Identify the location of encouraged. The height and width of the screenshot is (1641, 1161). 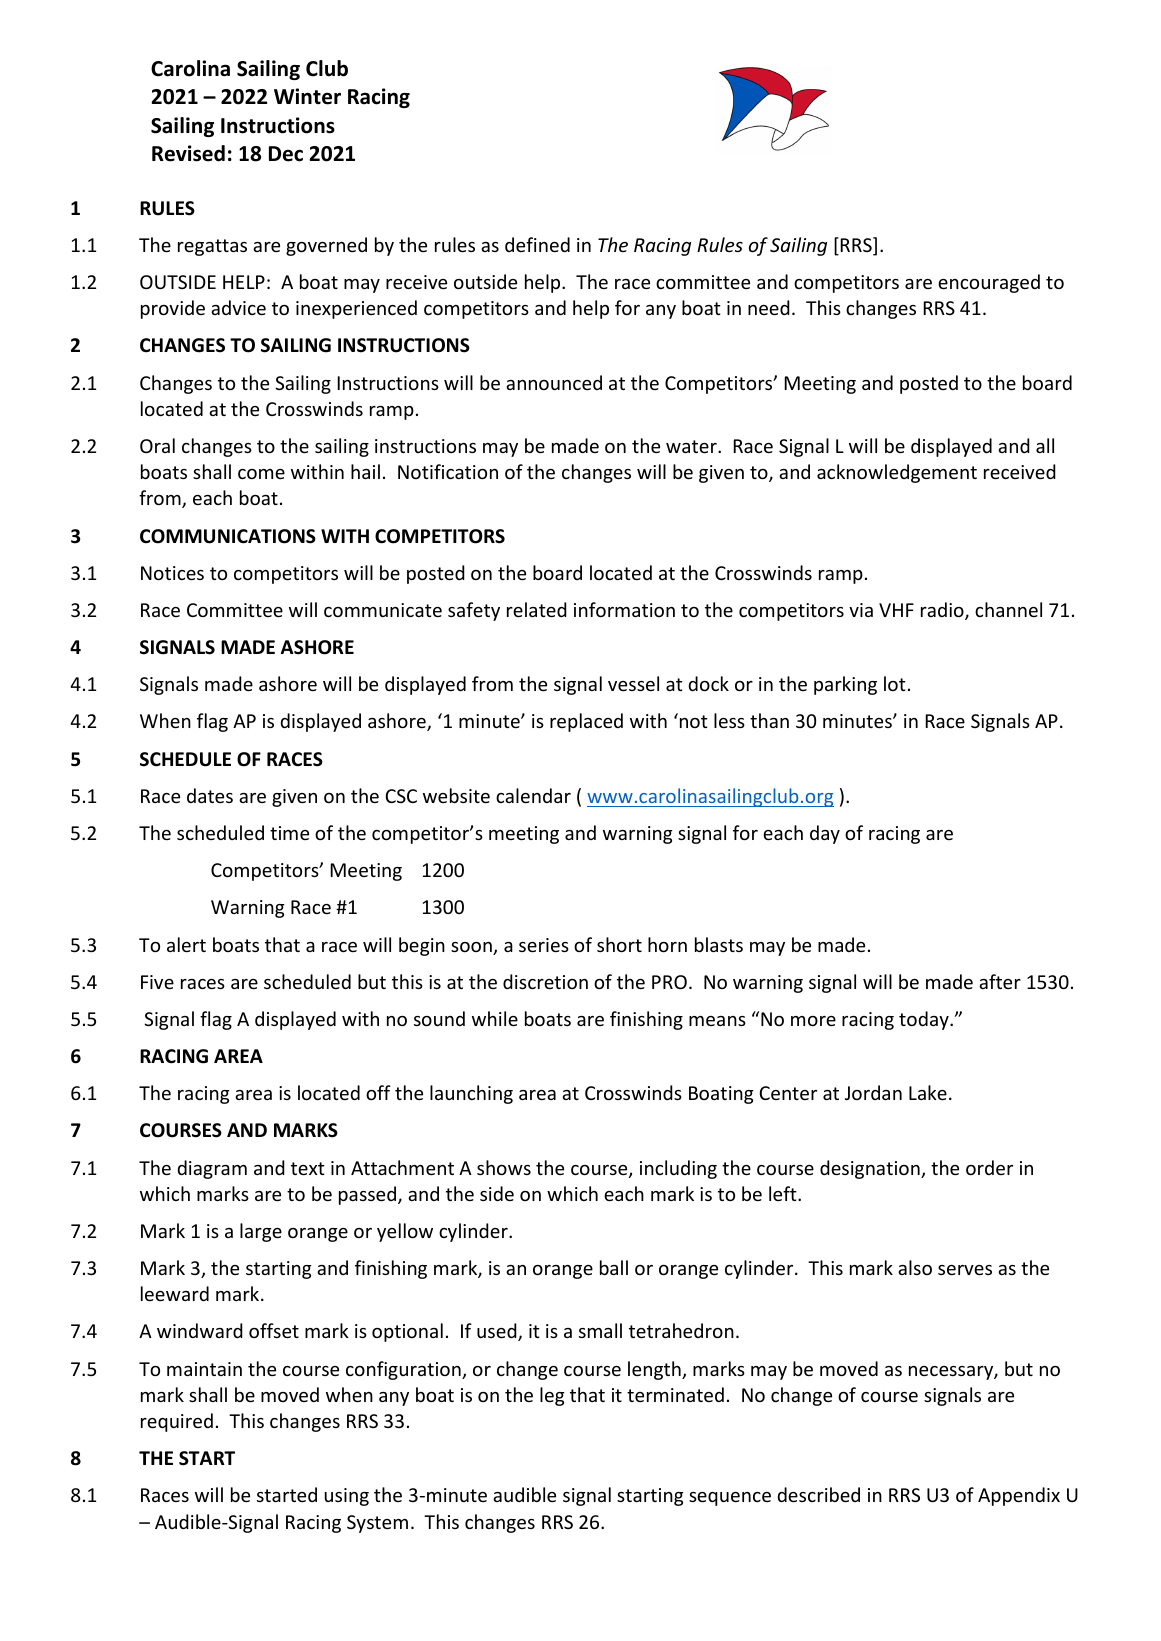
(989, 283).
